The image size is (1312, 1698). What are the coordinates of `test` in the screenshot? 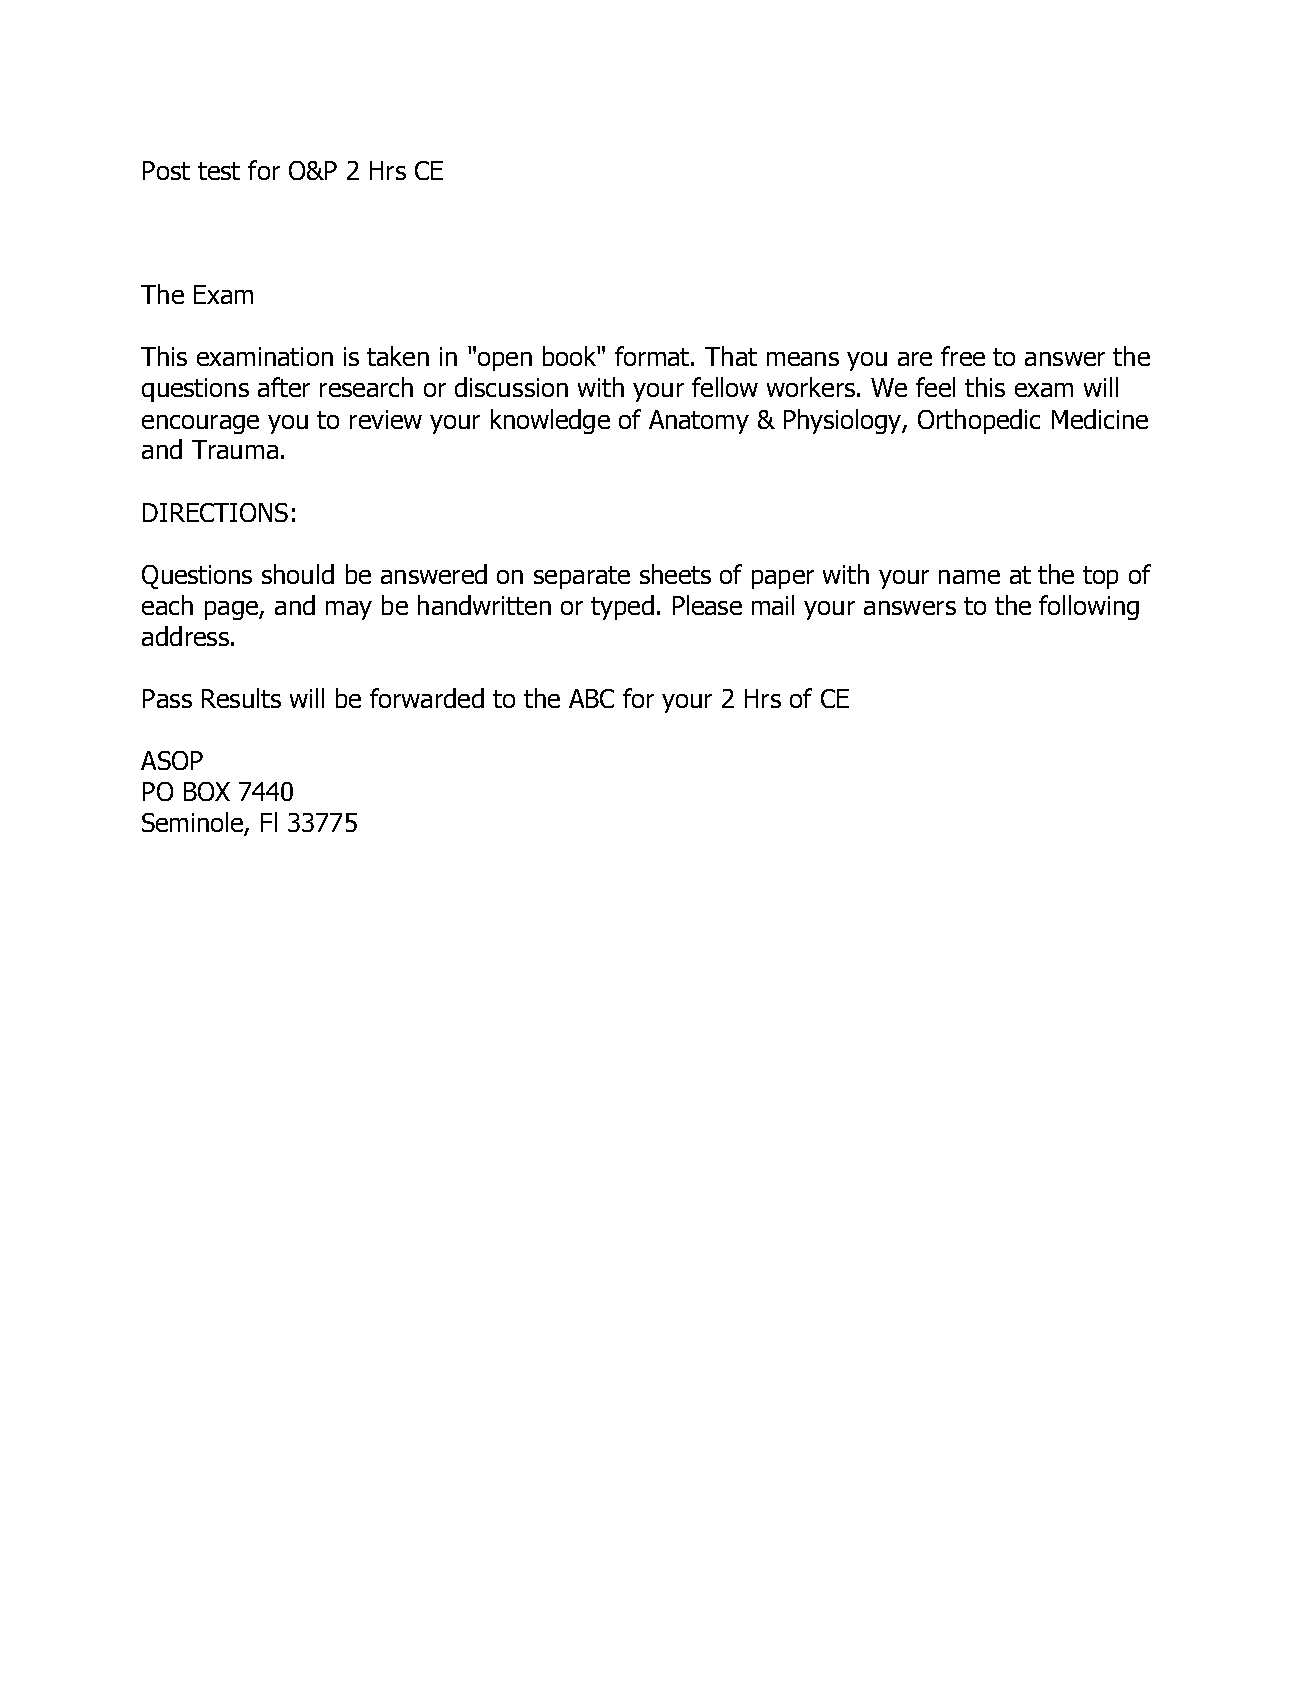 It's located at (219, 171).
